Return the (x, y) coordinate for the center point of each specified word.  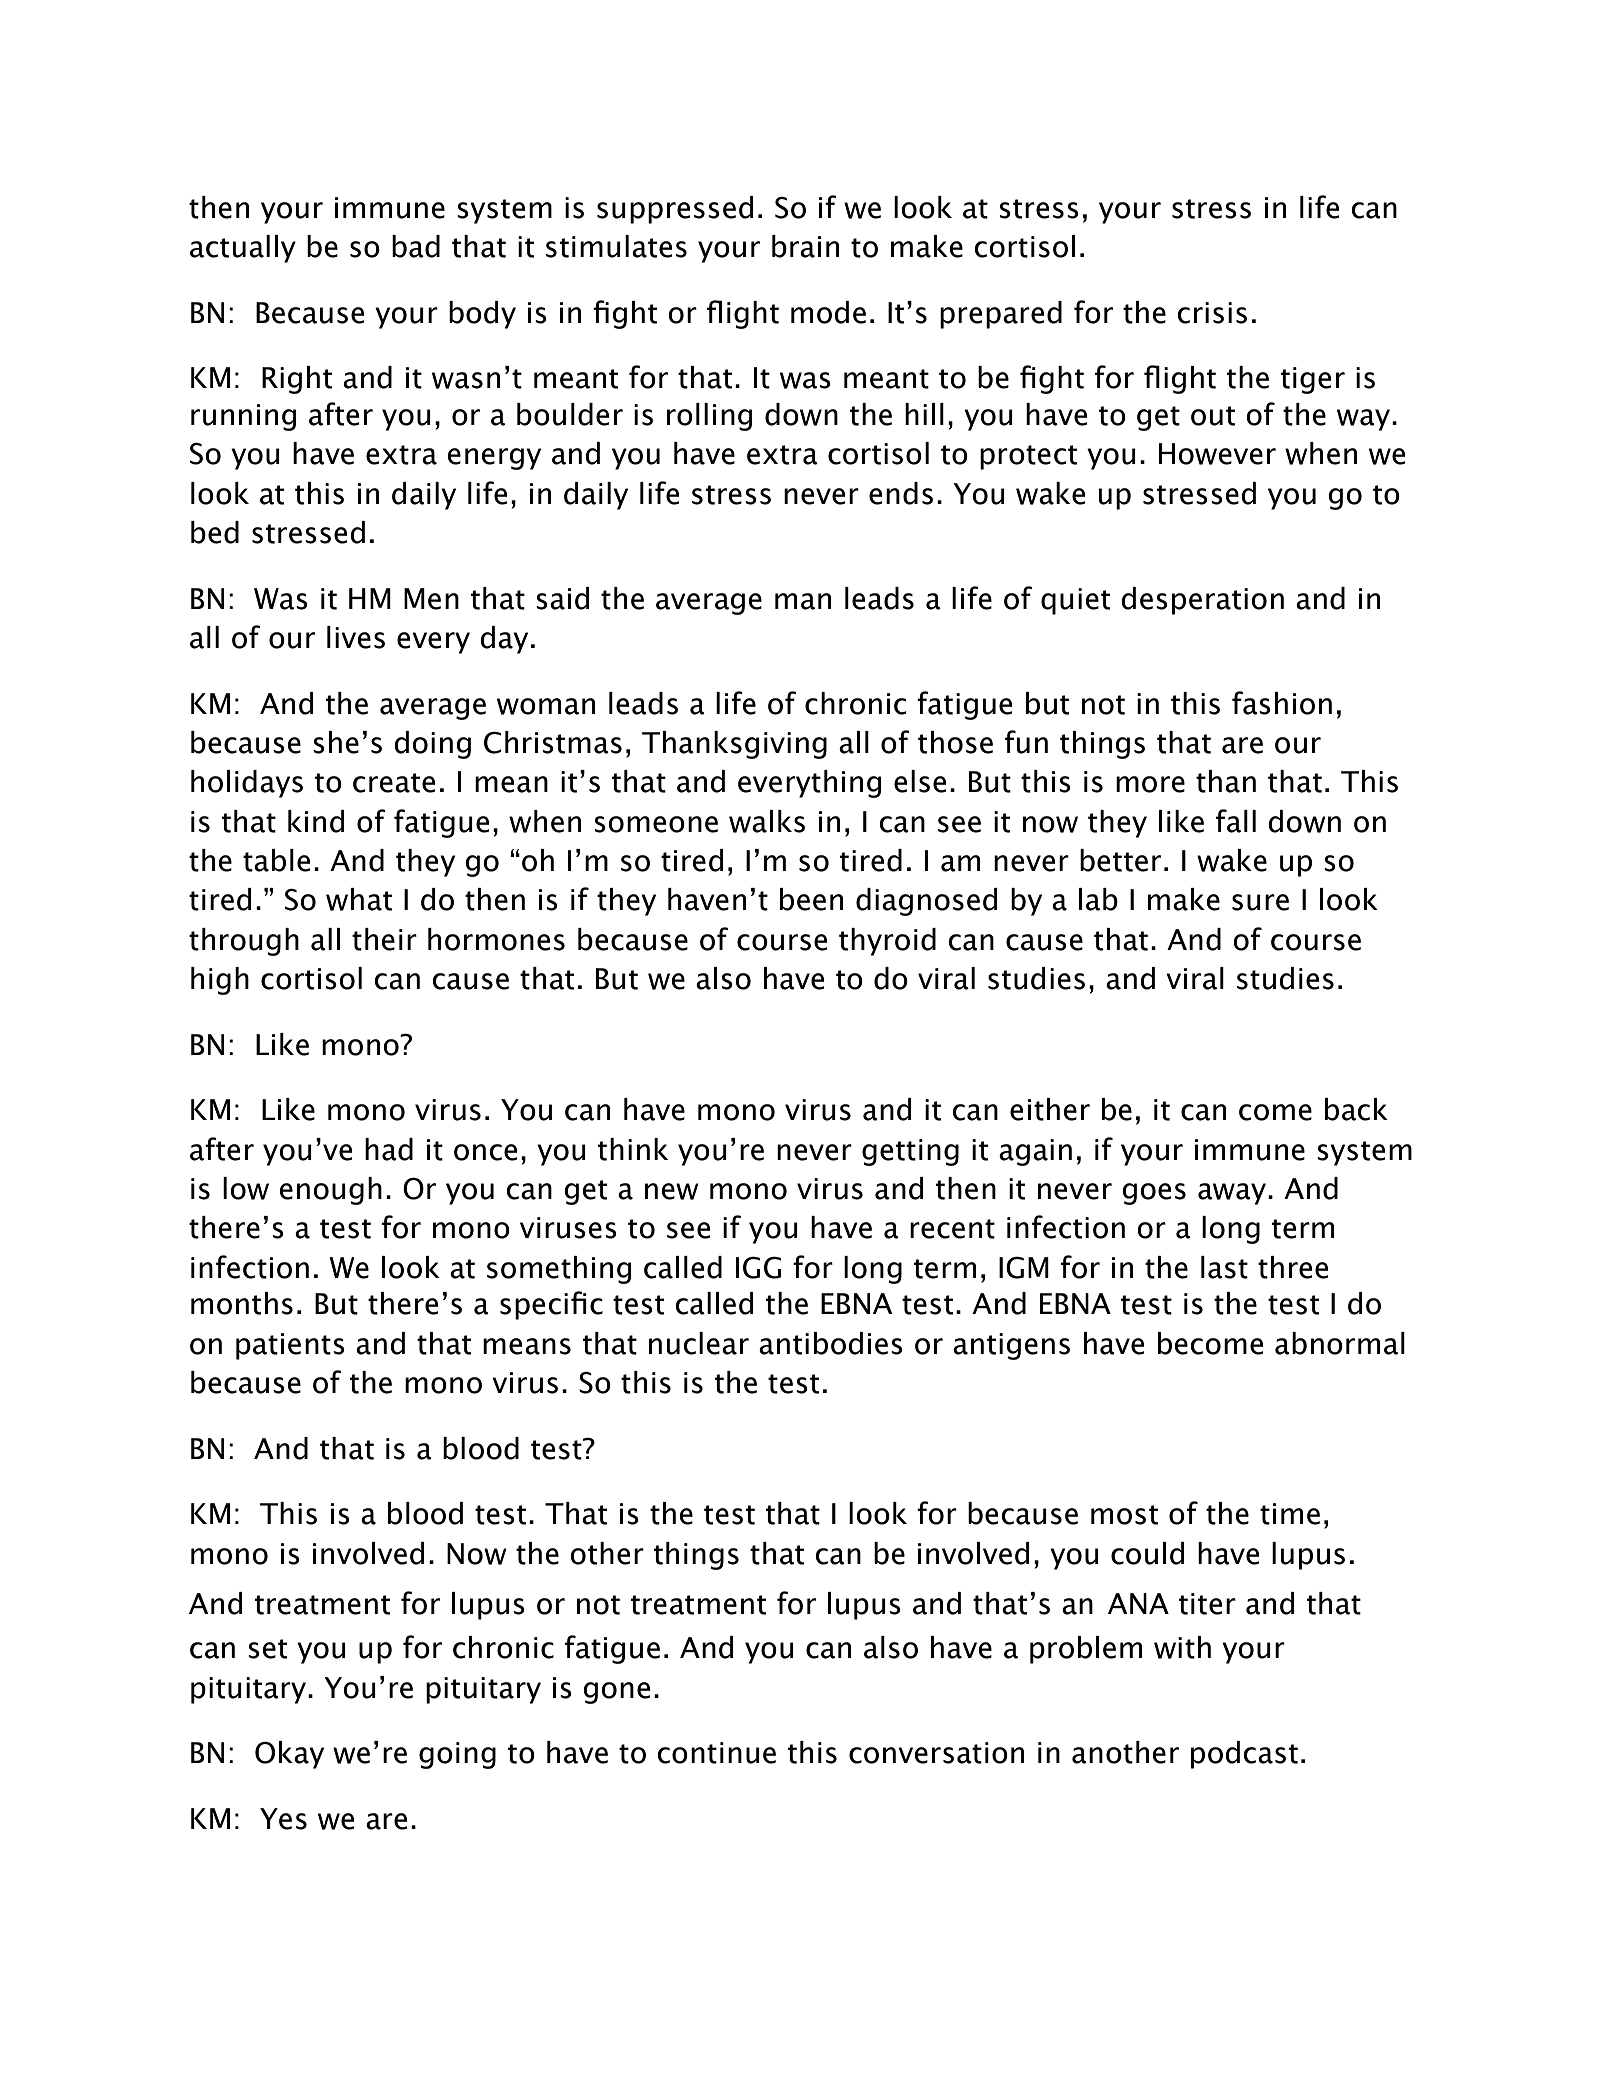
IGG (758, 1267)
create (394, 783)
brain (805, 246)
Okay (289, 1755)
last (1224, 1267)
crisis (1212, 313)
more (1150, 784)
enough (330, 1191)
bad (416, 246)
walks (767, 821)
